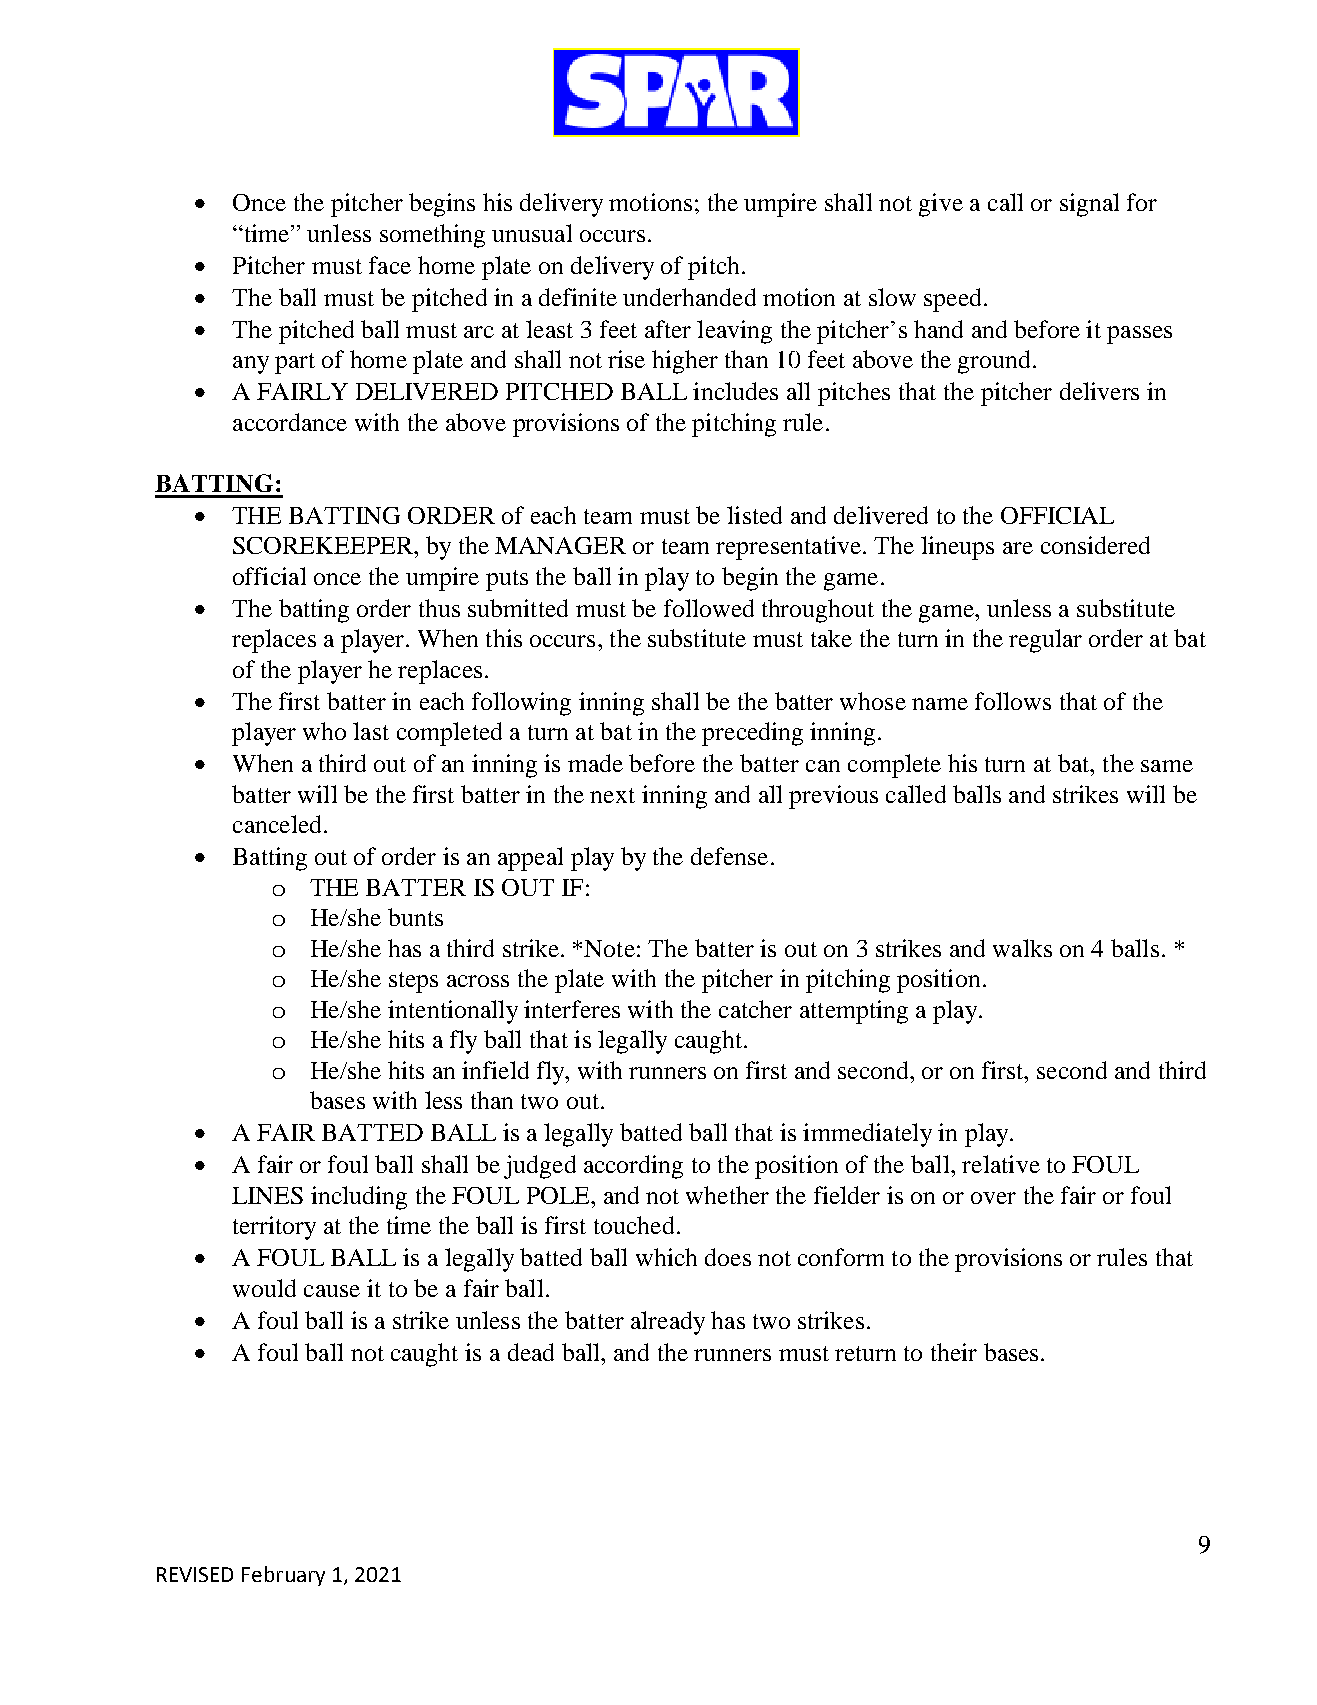 This document has height=1705, width=1317. What do you see at coordinates (668, 329) in the document?
I see `after` at bounding box center [668, 329].
